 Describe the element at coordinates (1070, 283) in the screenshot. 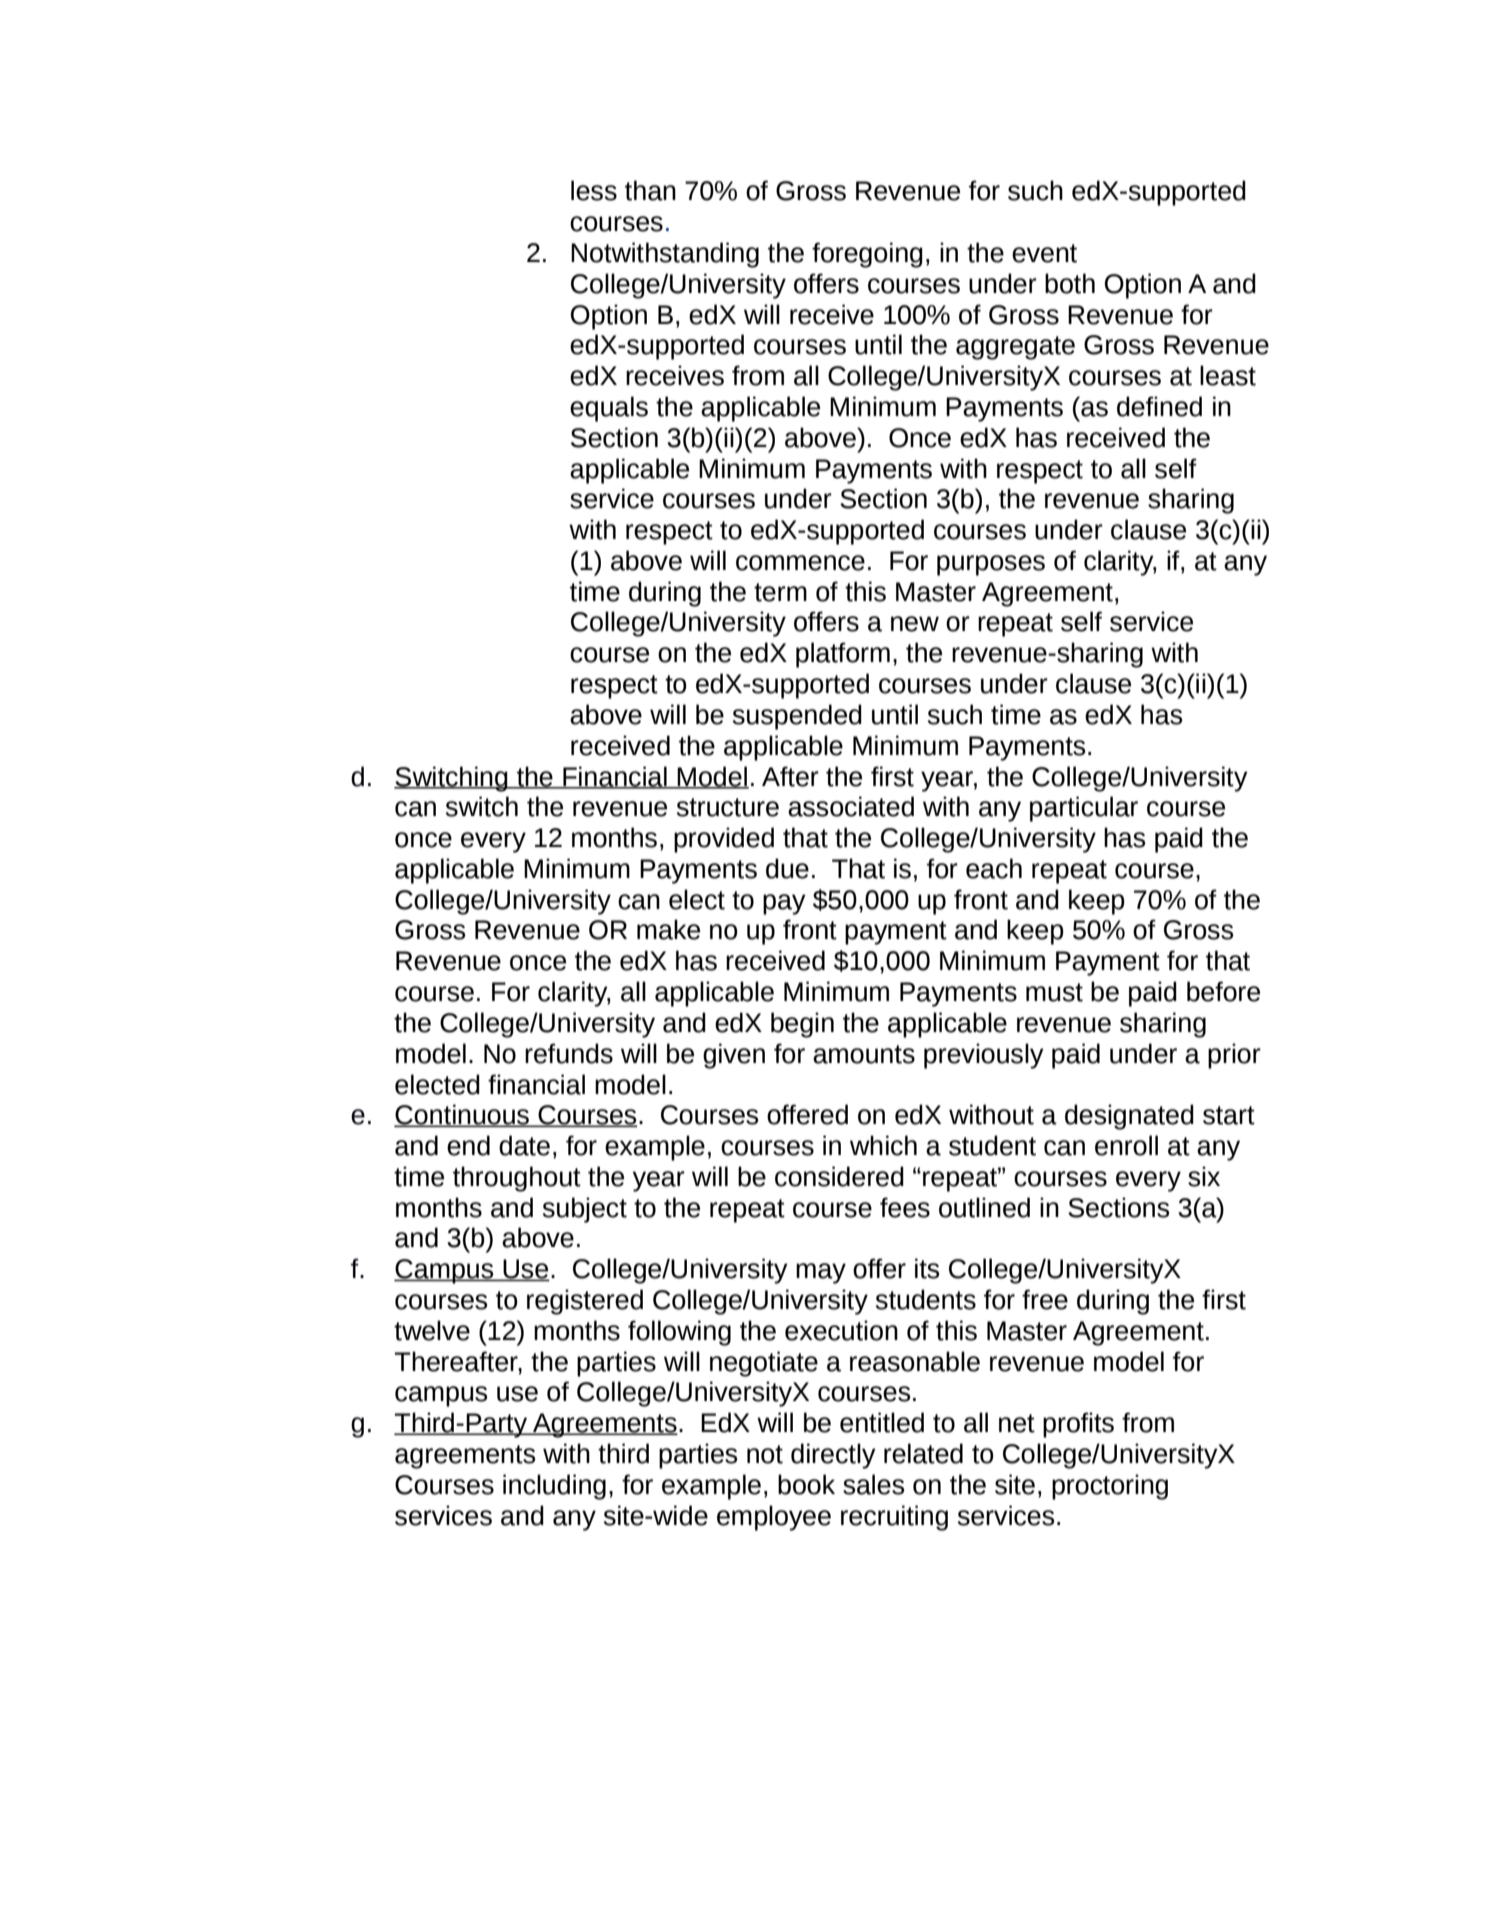

I see `both` at that location.
